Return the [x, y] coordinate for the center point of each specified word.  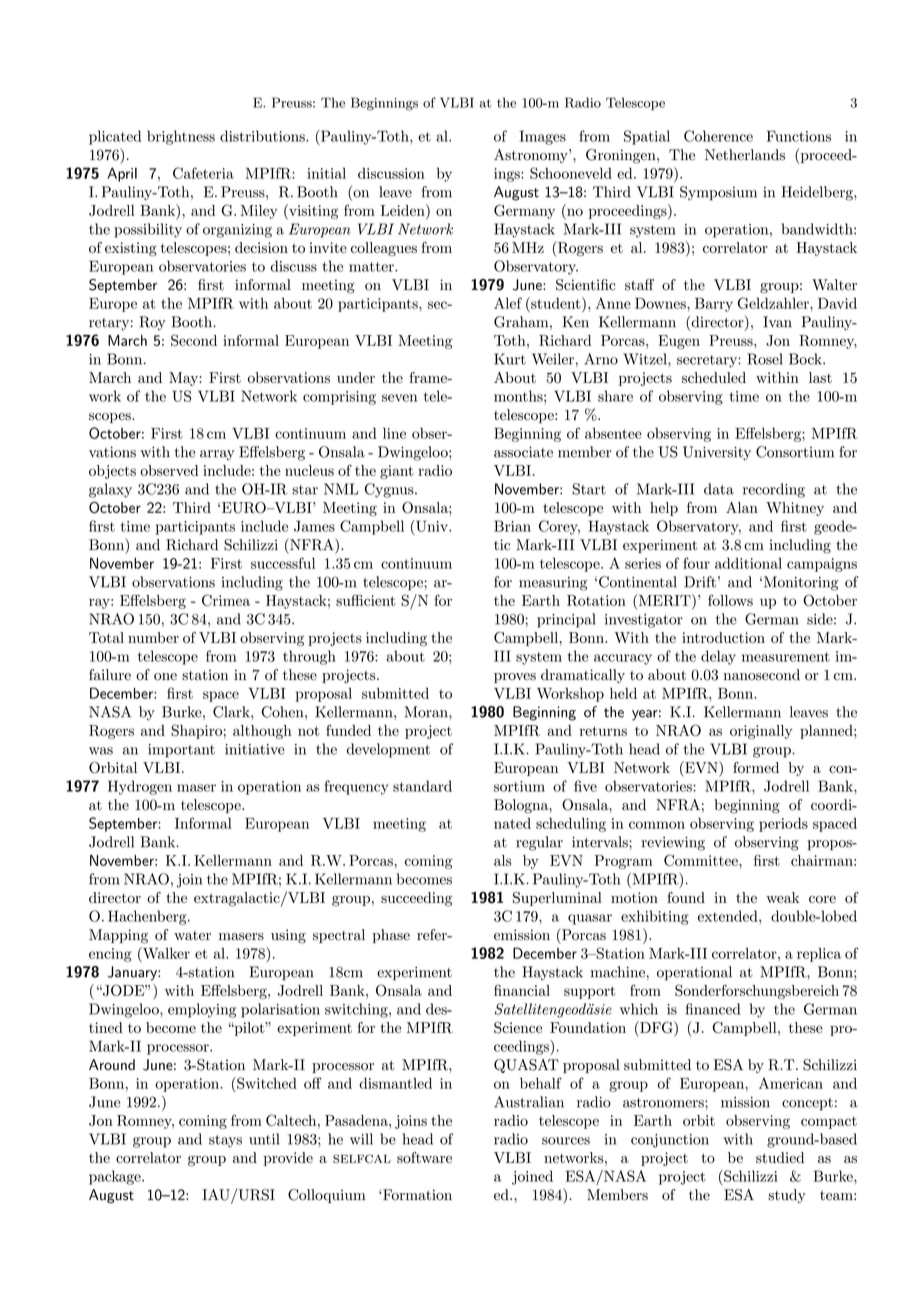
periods [783, 825]
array [217, 455]
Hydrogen [140, 787]
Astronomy [532, 156]
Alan [742, 507]
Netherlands [745, 155]
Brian [512, 526]
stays [225, 1141]
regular [539, 843]
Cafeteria [203, 173]
